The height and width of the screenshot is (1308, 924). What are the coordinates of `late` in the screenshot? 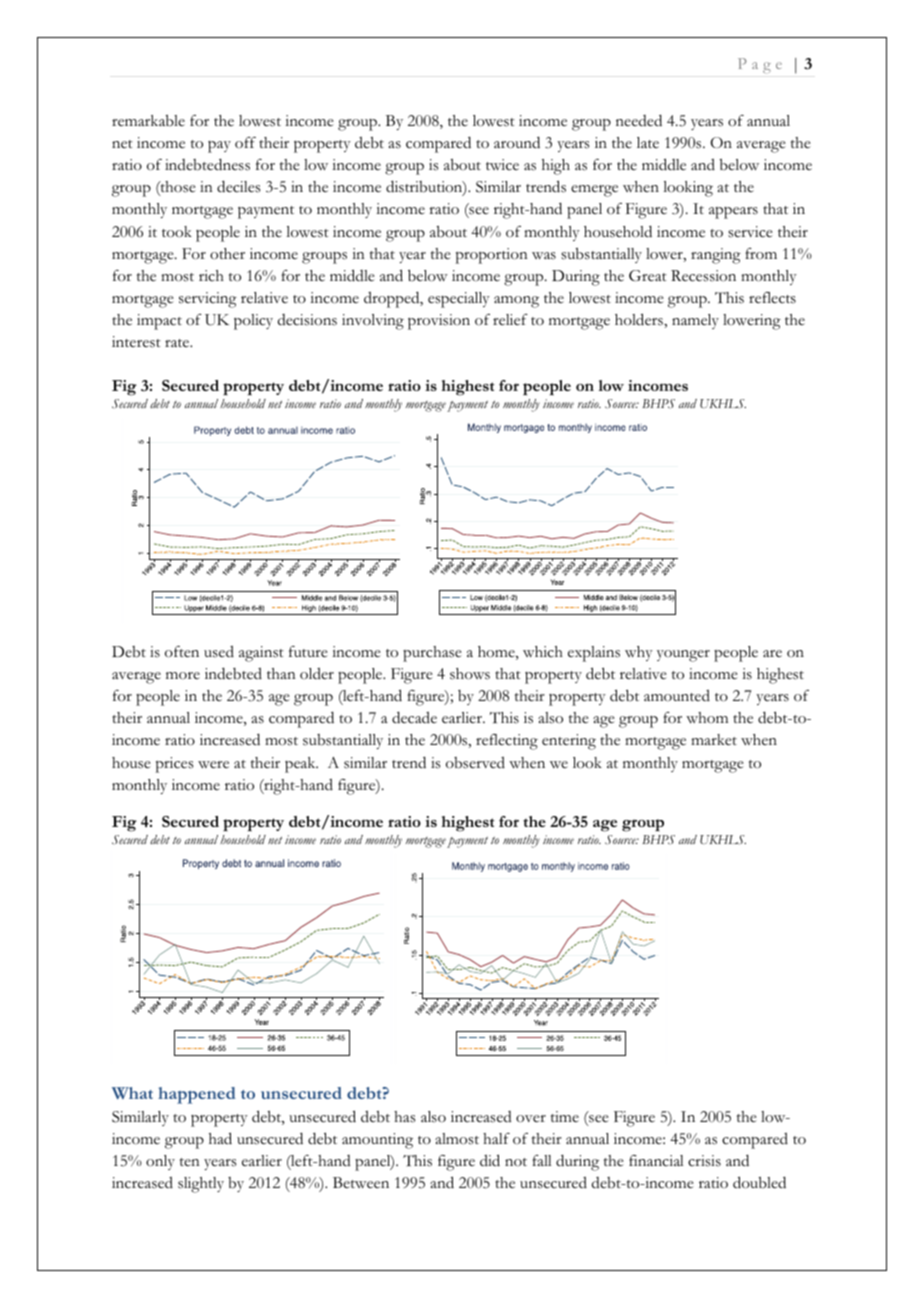 It's located at (648, 142).
